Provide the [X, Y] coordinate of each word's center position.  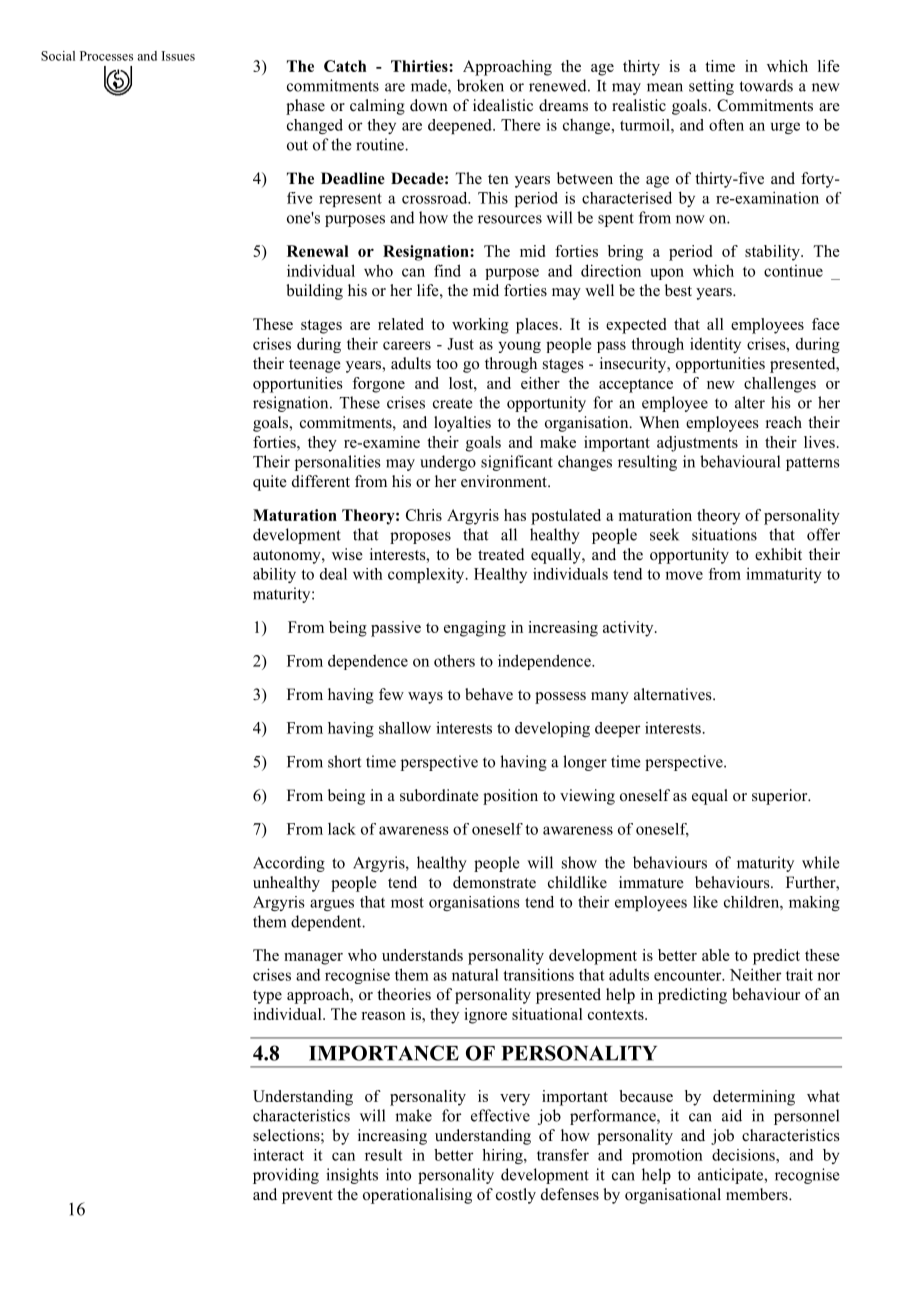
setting [711, 87]
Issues [178, 56]
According [289, 864]
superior [781, 797]
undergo [448, 463]
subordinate [439, 795]
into [398, 1174]
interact [278, 1155]
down [429, 105]
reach [784, 422]
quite [270, 483]
